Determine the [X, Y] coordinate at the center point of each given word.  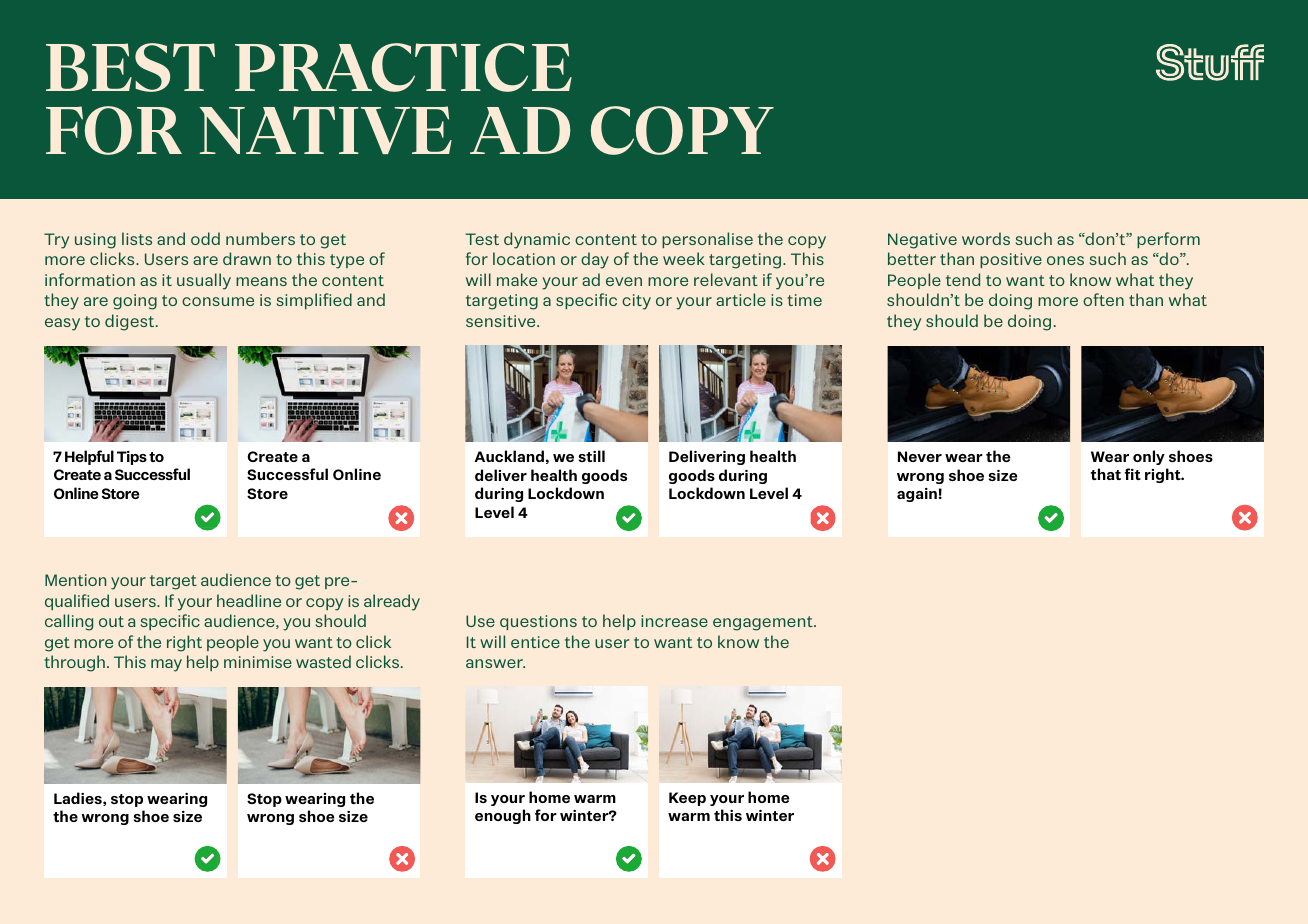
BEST [130, 67]
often [1103, 299]
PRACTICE [403, 67]
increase [674, 621]
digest [131, 322]
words [986, 238]
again [917, 495]
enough [503, 816]
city [636, 302]
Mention [75, 580]
